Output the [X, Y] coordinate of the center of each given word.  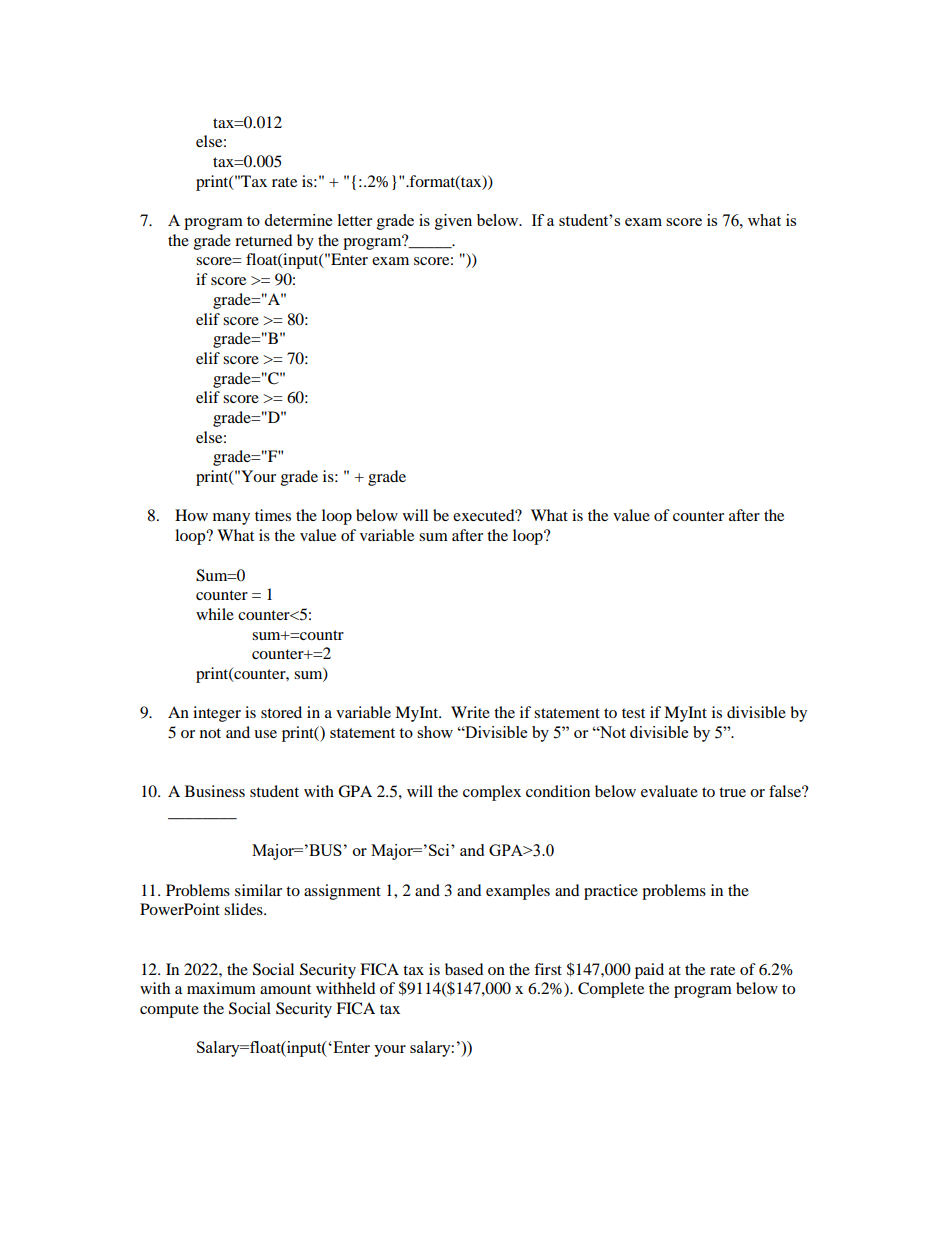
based [464, 969]
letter [355, 220]
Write [470, 712]
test [633, 713]
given [453, 222]
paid [649, 971]
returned [264, 240]
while [215, 614]
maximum [221, 988]
